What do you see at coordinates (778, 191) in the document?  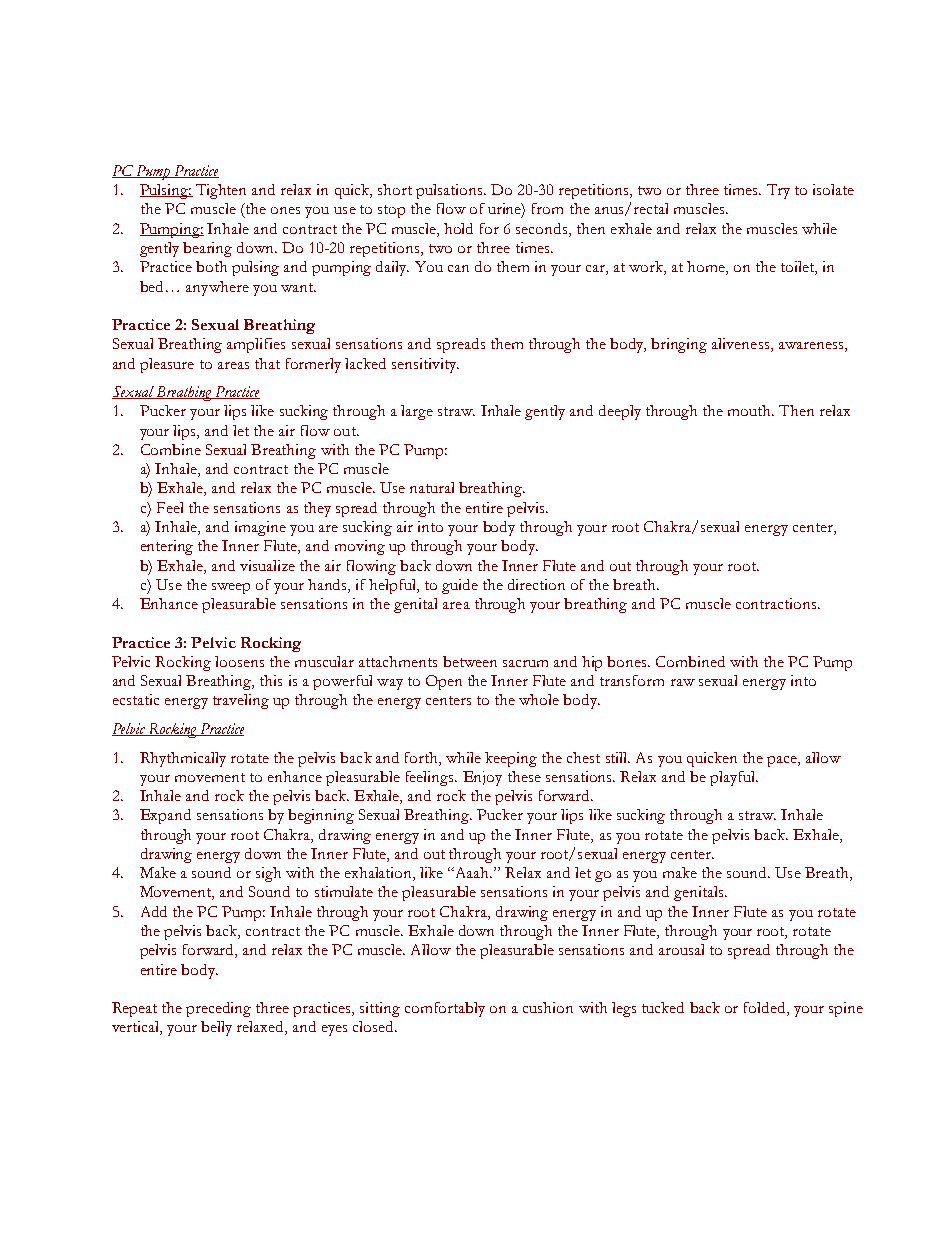 I see `Try` at bounding box center [778, 191].
